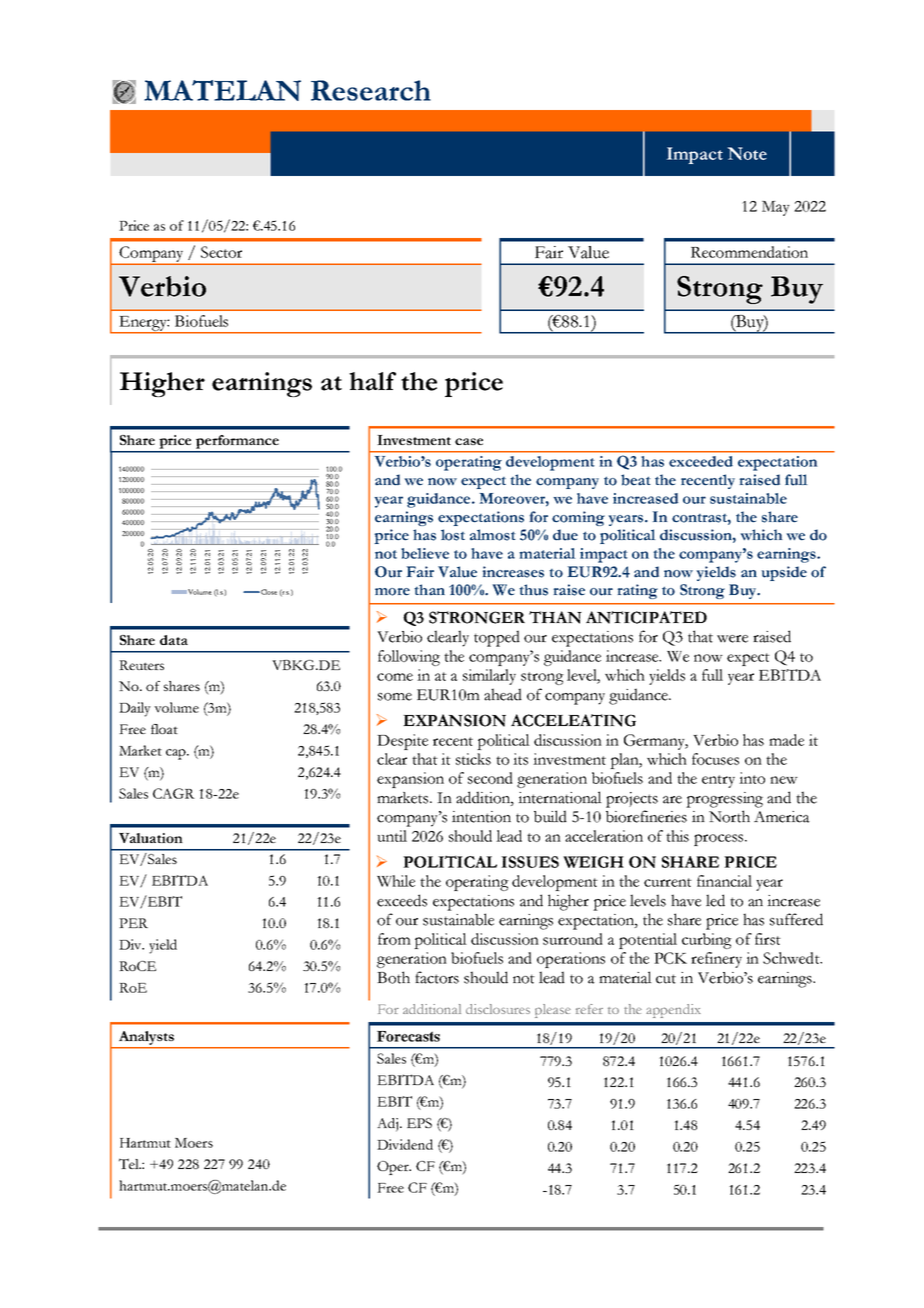 The height and width of the document is (1308, 924). Describe the element at coordinates (419, 1123) in the document. I see `EPS` at that location.
